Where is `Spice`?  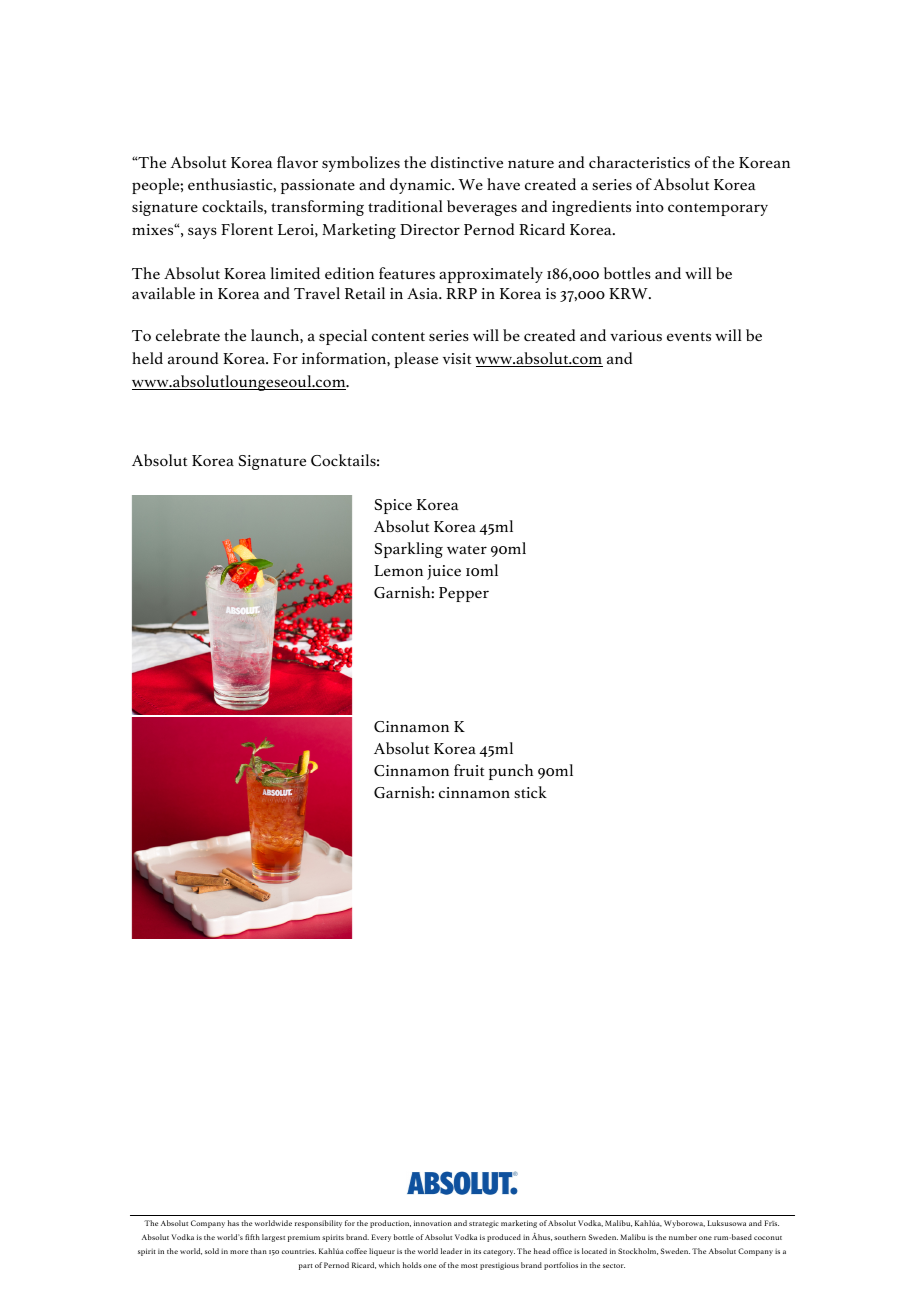 Spice is located at coordinates (393, 506).
